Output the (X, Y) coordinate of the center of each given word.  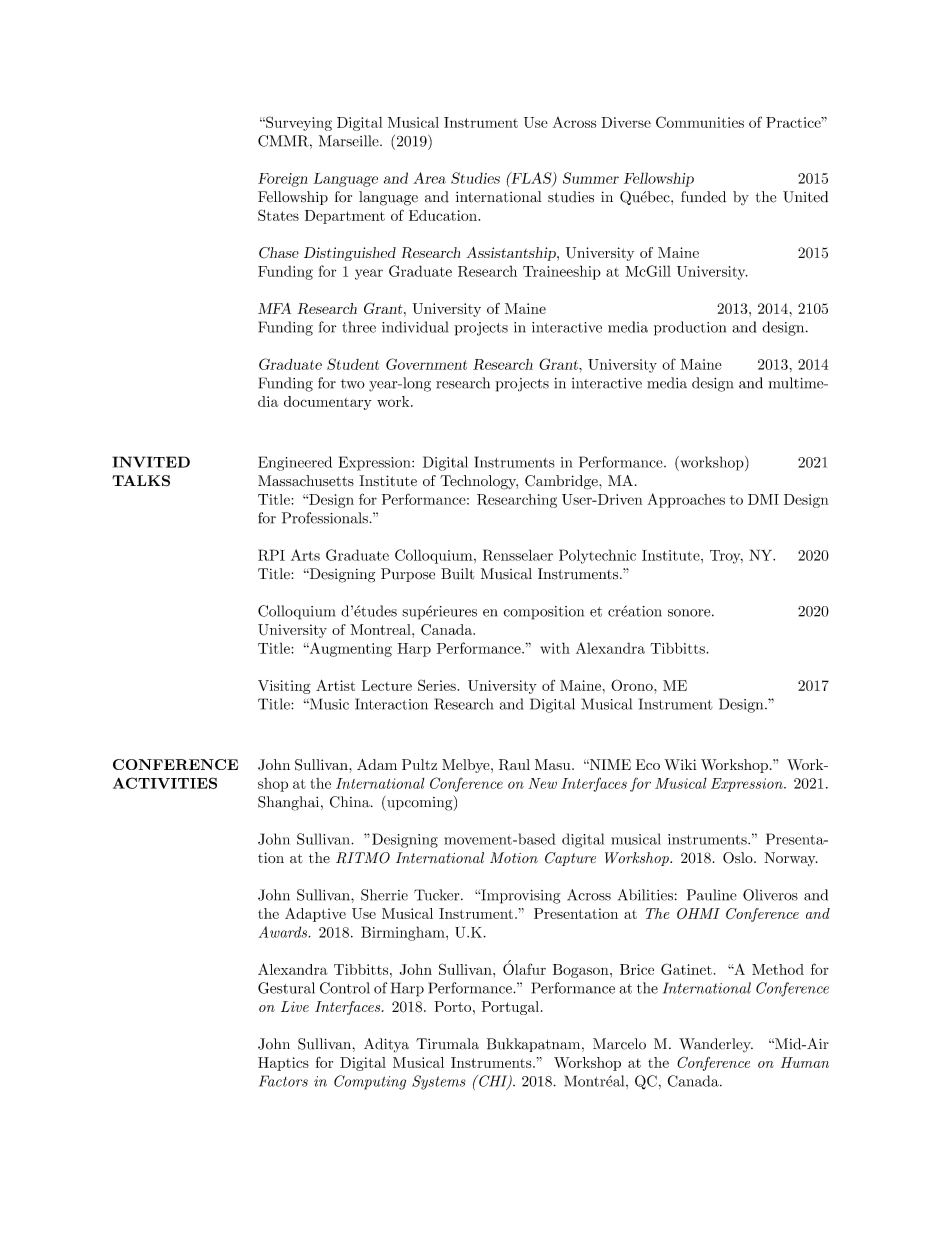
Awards (284, 932)
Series (438, 685)
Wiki (680, 764)
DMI (763, 499)
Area (429, 178)
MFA (274, 308)
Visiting (284, 687)
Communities (700, 122)
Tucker (438, 895)
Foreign (283, 180)
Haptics (283, 1064)
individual (415, 327)
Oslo (739, 858)
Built (457, 574)
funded (703, 197)
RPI (271, 555)
